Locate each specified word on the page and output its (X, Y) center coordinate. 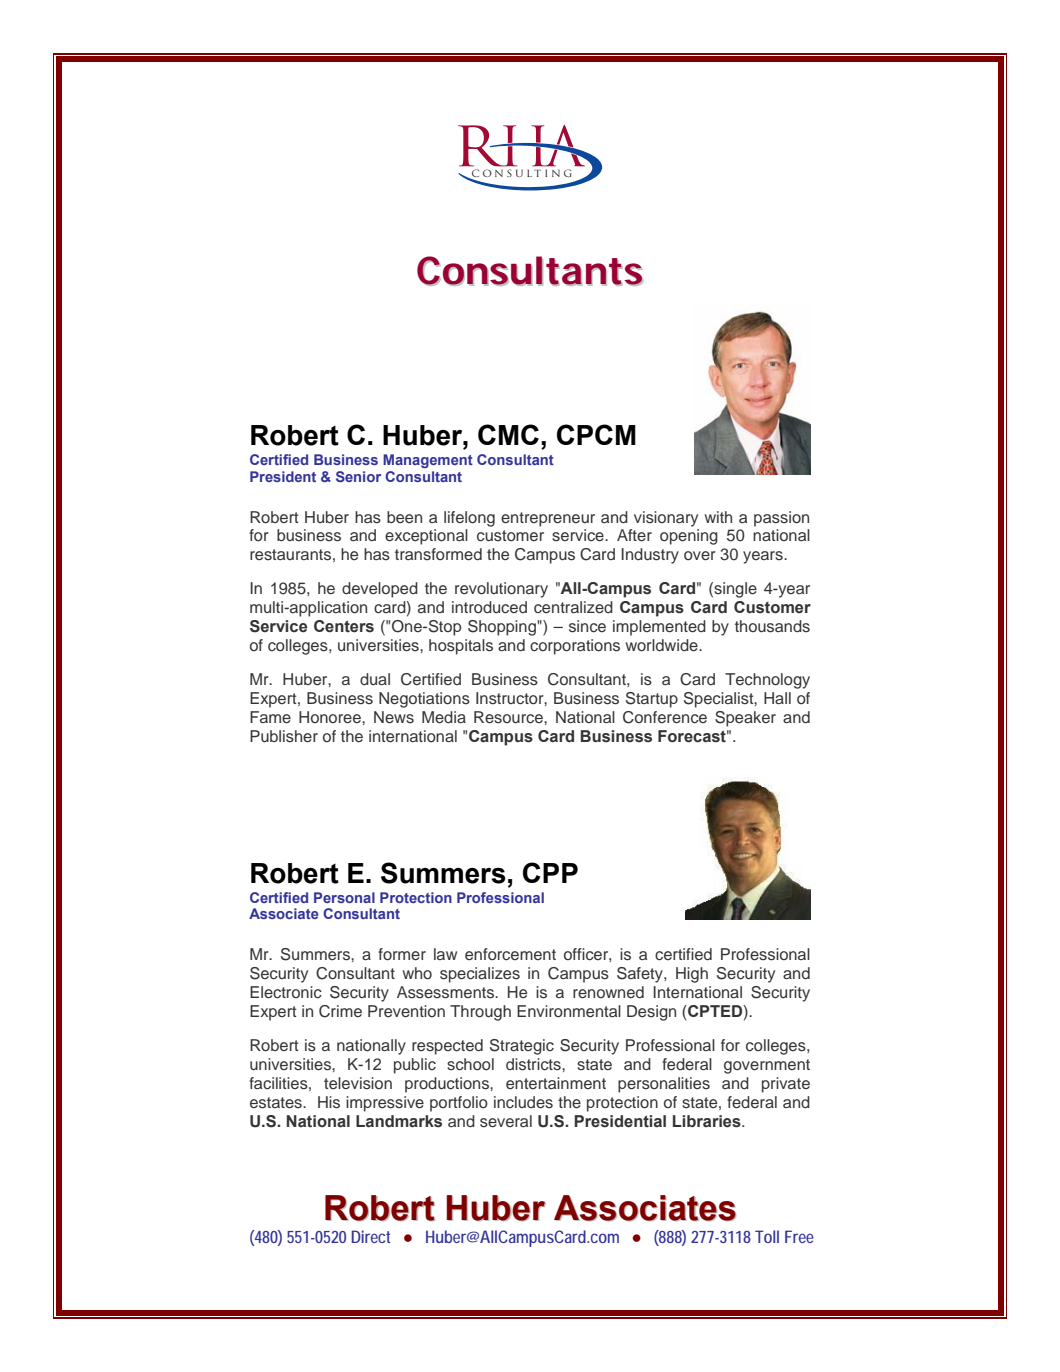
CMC (508, 434)
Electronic (286, 992)
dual (375, 679)
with (718, 517)
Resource (509, 717)
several (506, 1121)
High (692, 975)
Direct (370, 1236)
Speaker (745, 719)
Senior (358, 476)
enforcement (510, 954)
